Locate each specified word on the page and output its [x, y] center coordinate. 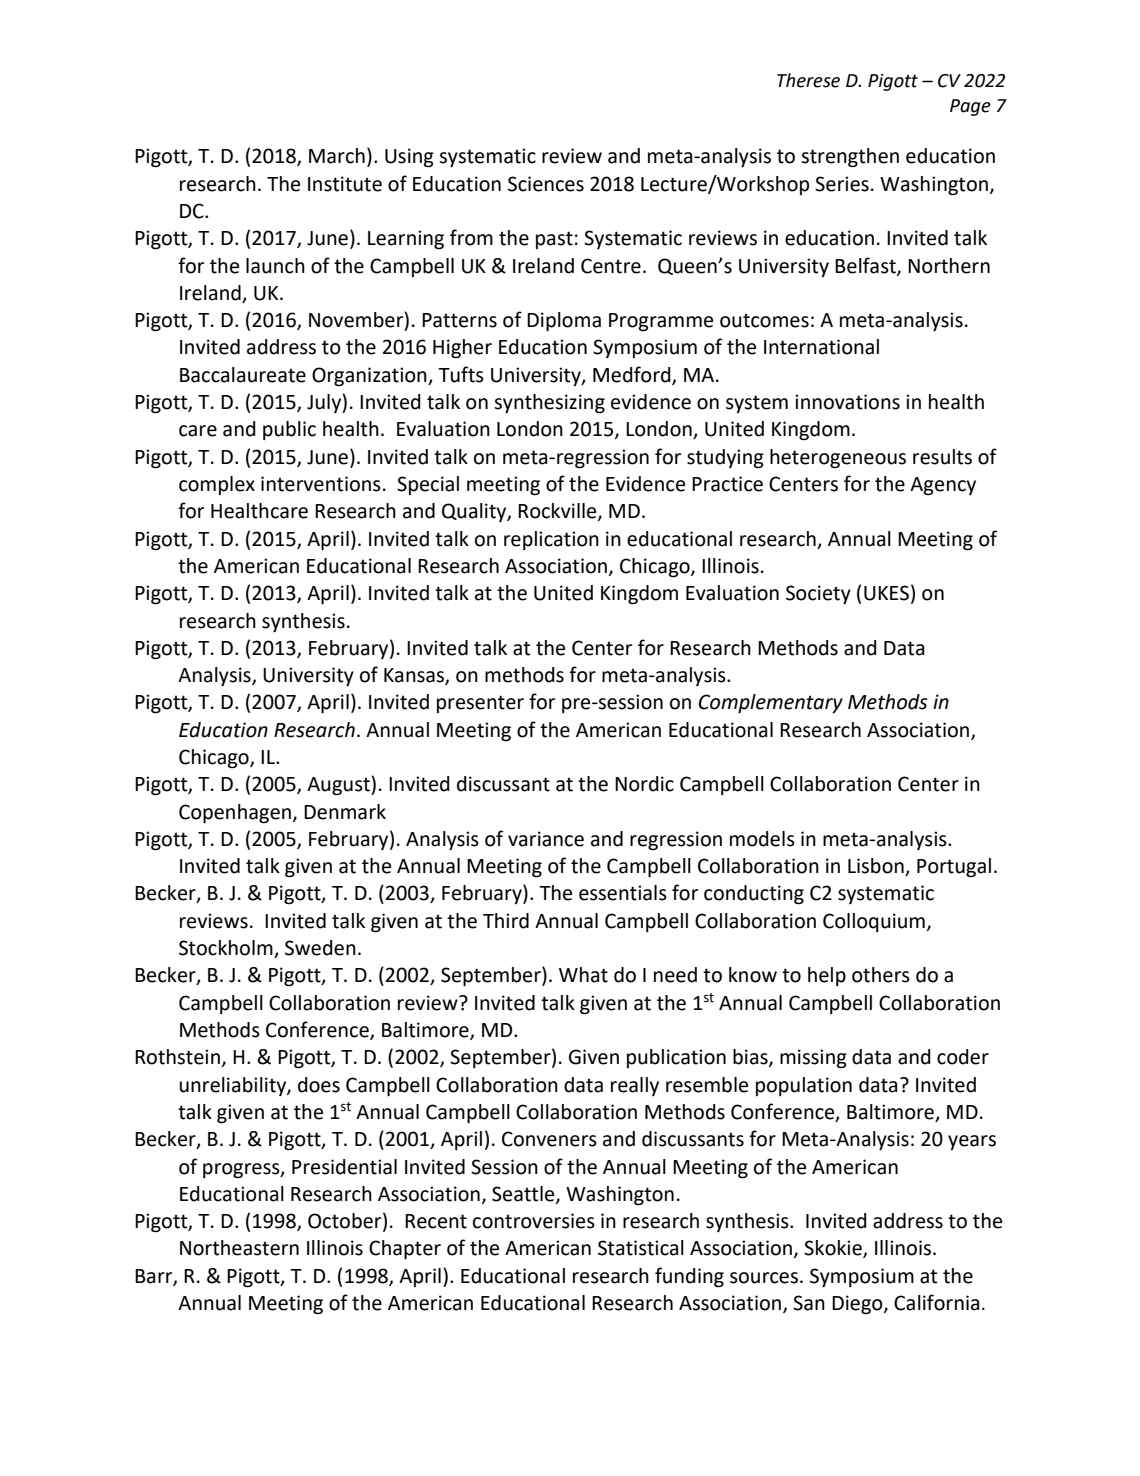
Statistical [641, 1248]
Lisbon [877, 867]
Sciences [546, 184]
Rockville [558, 512]
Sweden [320, 948]
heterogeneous [838, 459]
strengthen [850, 158]
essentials [623, 893]
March [337, 156]
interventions [321, 484]
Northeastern [239, 1248]
